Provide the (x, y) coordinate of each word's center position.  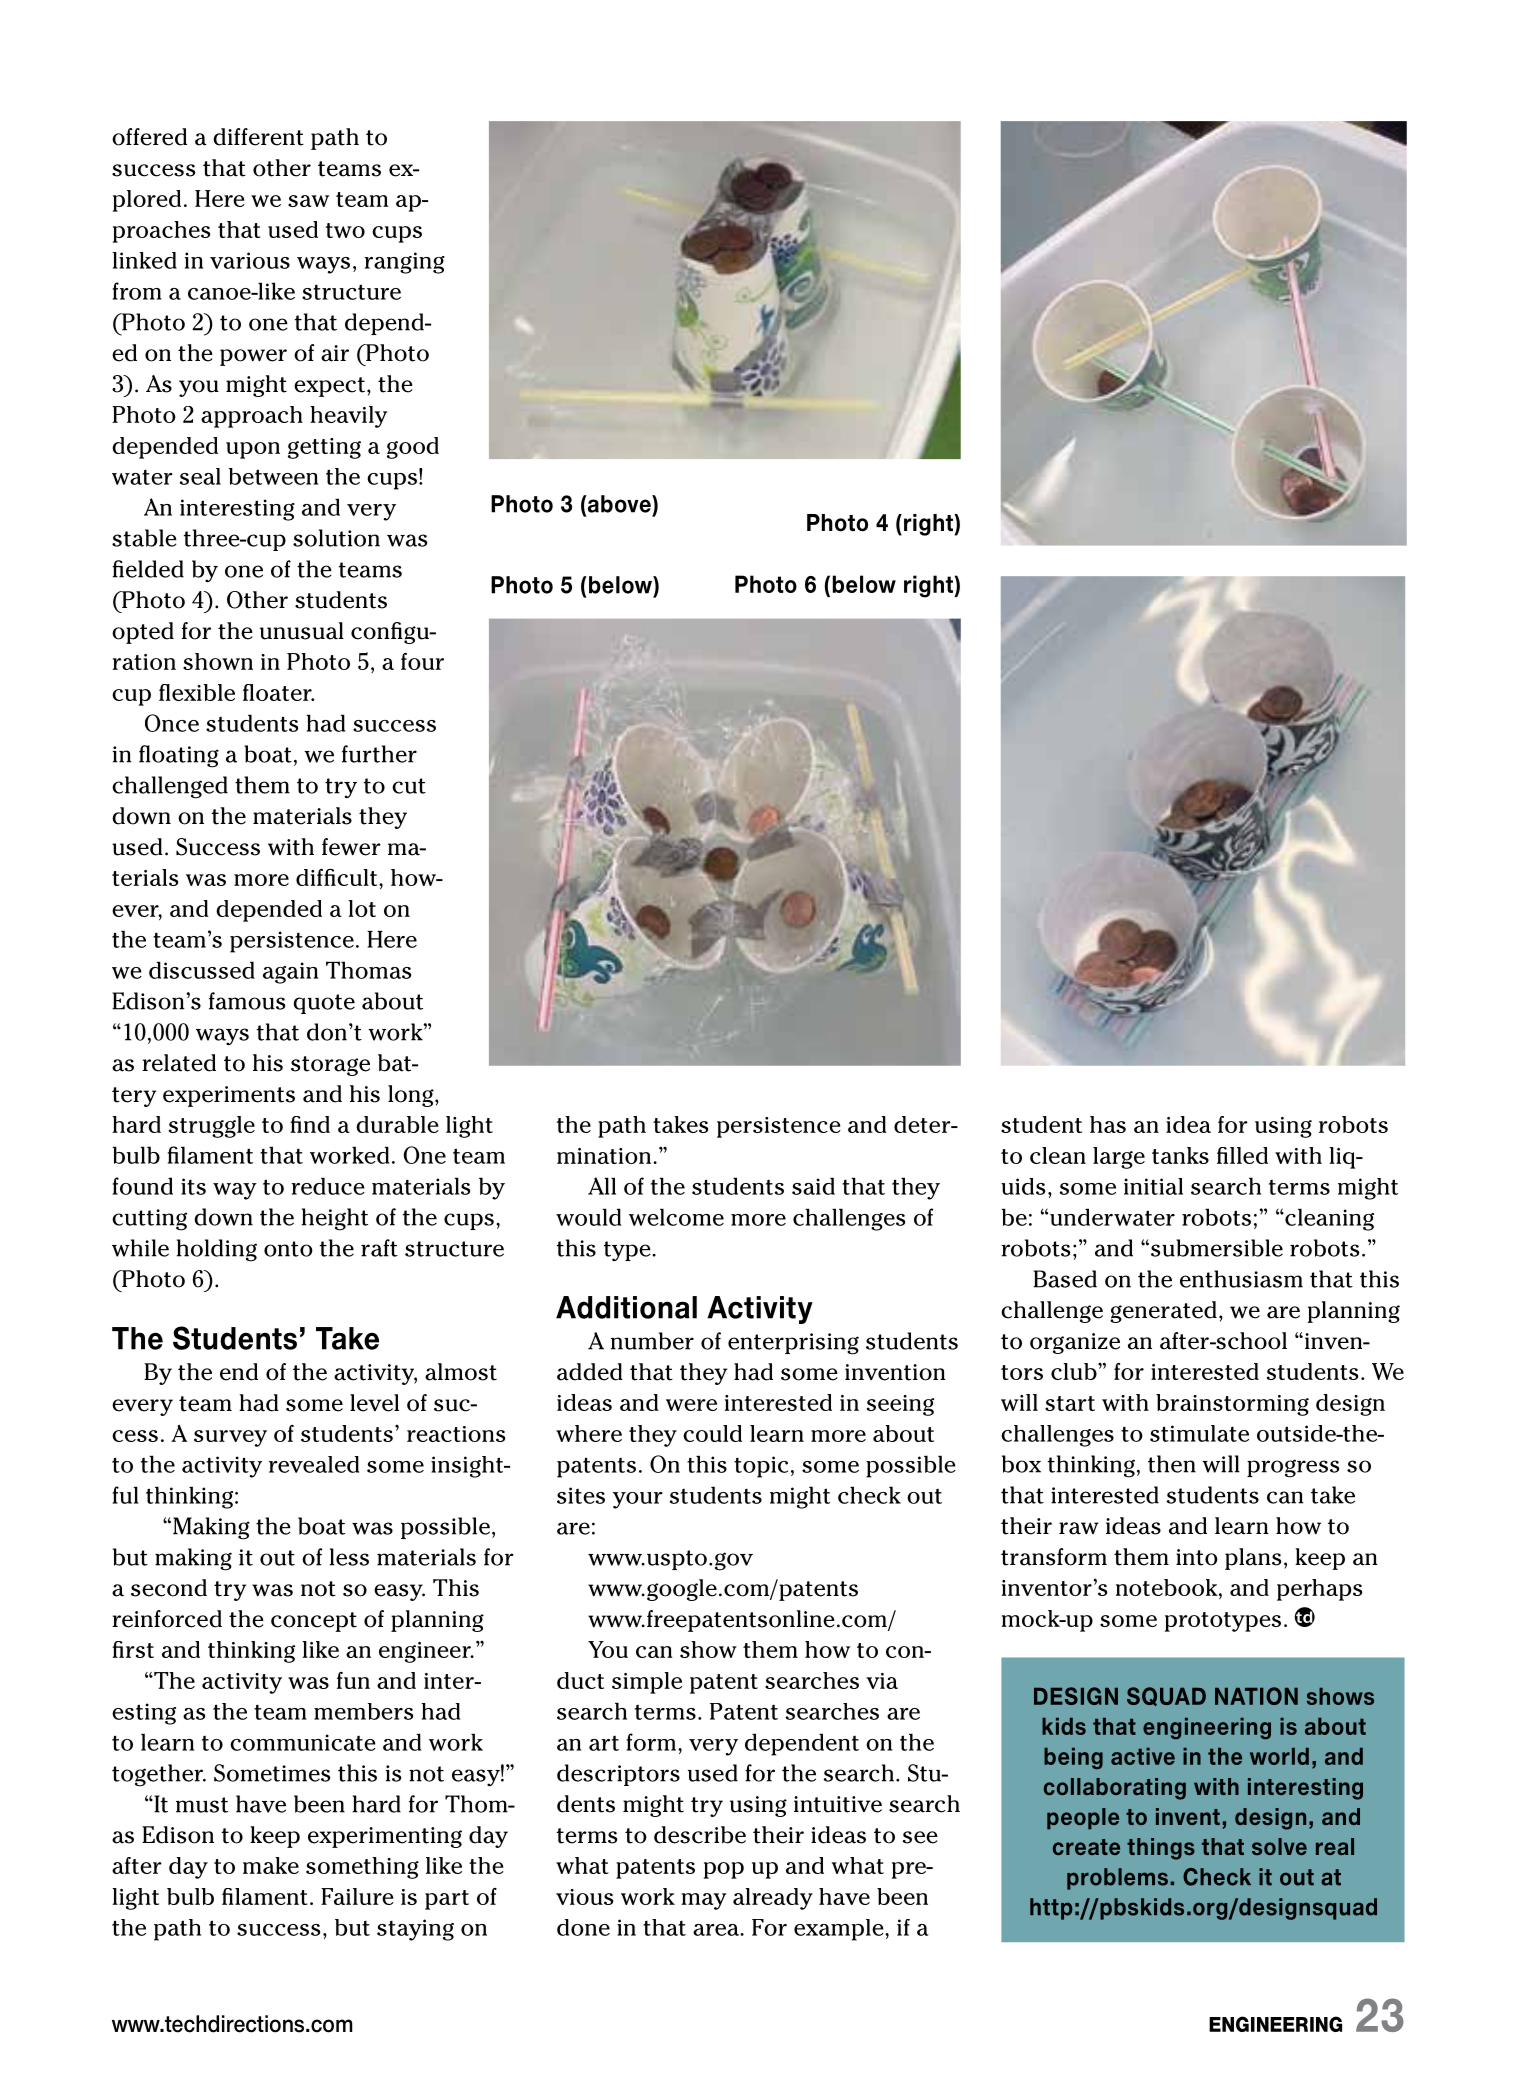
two (345, 230)
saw (308, 201)
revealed (314, 1464)
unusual (302, 631)
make (271, 1865)
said (813, 1186)
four (422, 661)
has (1108, 1124)
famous (247, 1001)
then (1172, 1464)
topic (761, 1467)
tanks (1180, 1155)
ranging (404, 263)
